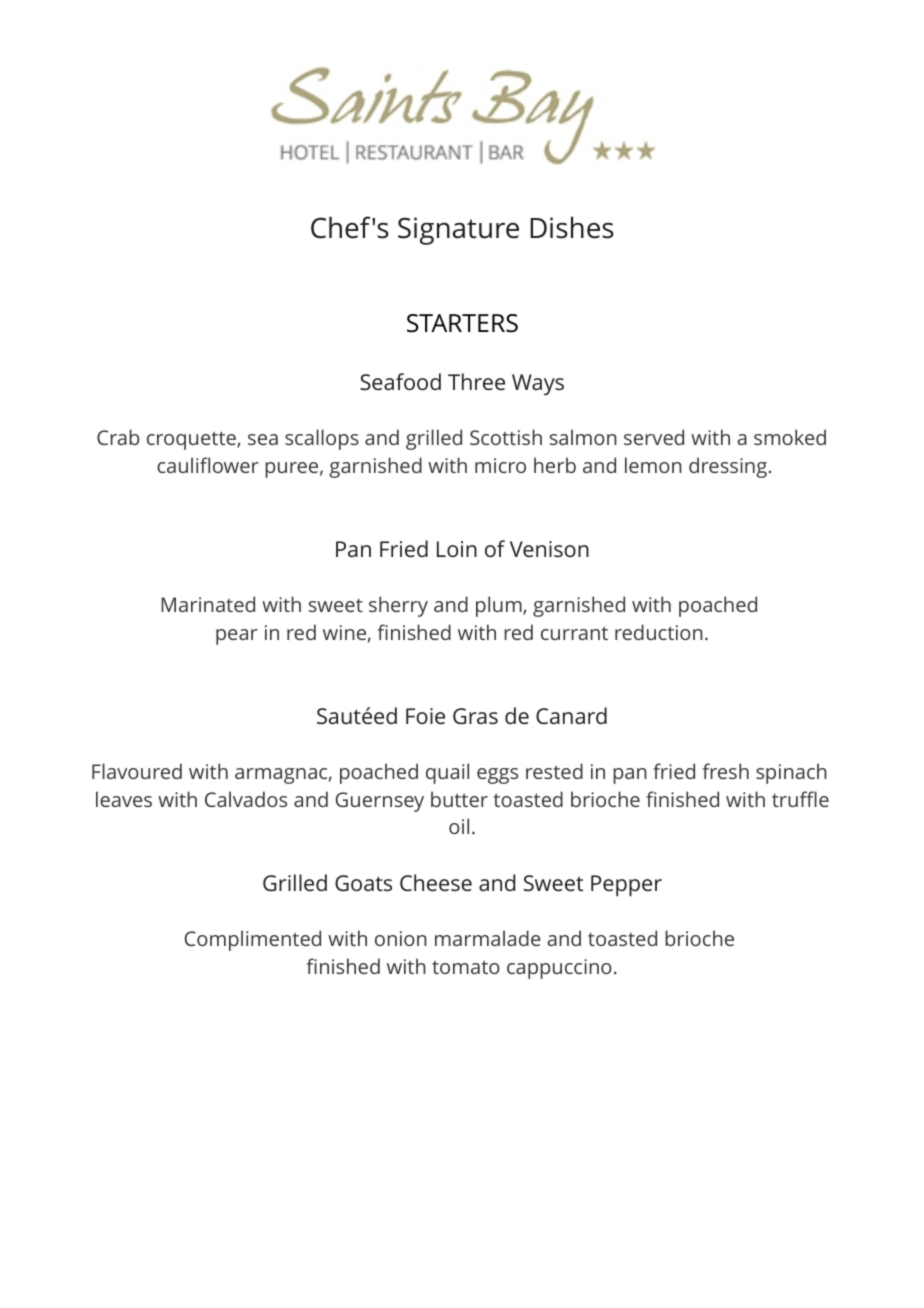 This screenshot has height=1308, width=924. Describe the element at coordinates (208, 604) in the screenshot. I see `Marinated` at that location.
